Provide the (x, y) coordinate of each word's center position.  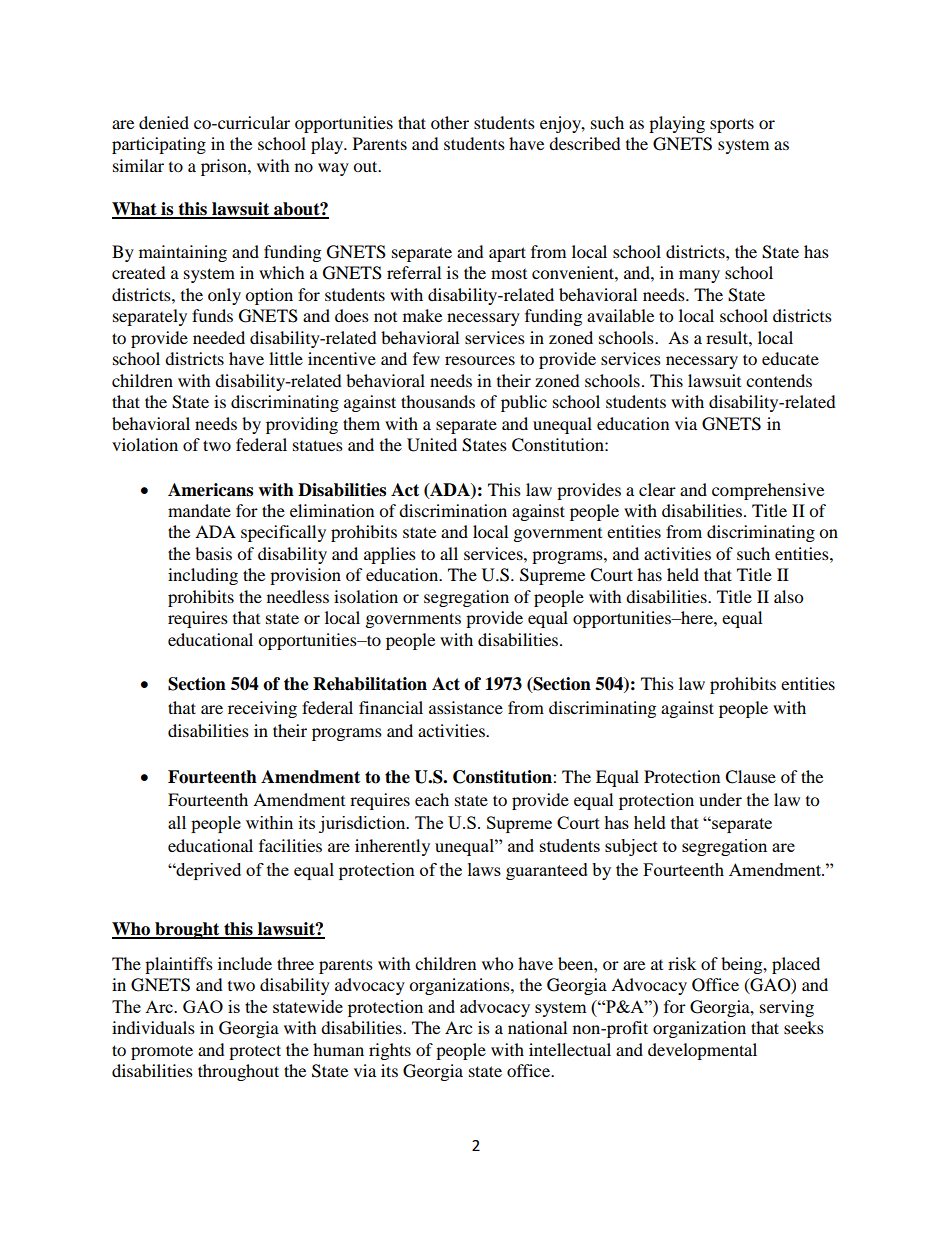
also (788, 596)
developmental (702, 1051)
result (728, 337)
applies (390, 555)
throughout (238, 1072)
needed (219, 337)
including (203, 576)
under (720, 799)
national (537, 1027)
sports (732, 125)
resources (480, 360)
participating (159, 145)
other (450, 122)
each (432, 799)
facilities (290, 845)
